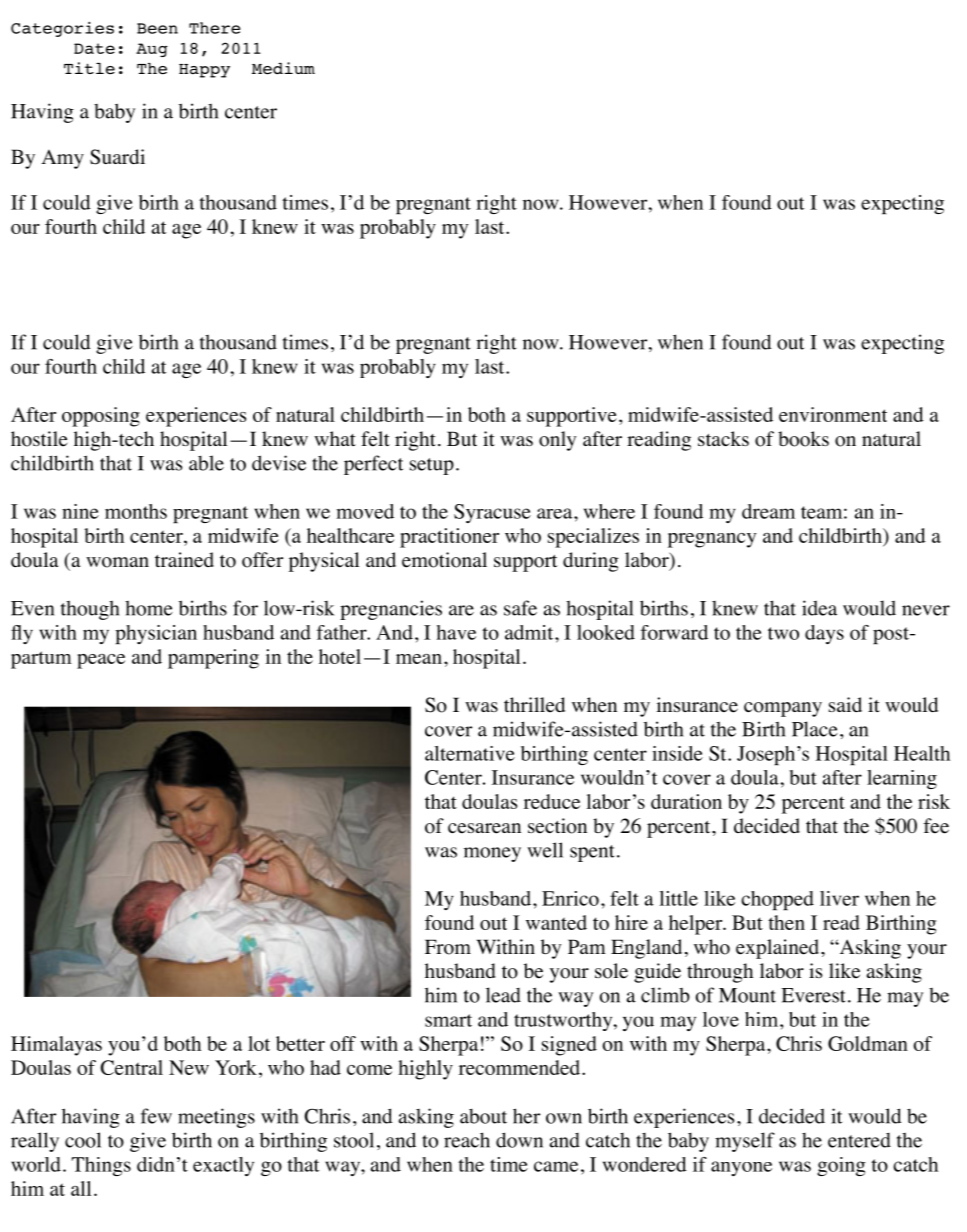  I want to click on Medium, so click(283, 68).
